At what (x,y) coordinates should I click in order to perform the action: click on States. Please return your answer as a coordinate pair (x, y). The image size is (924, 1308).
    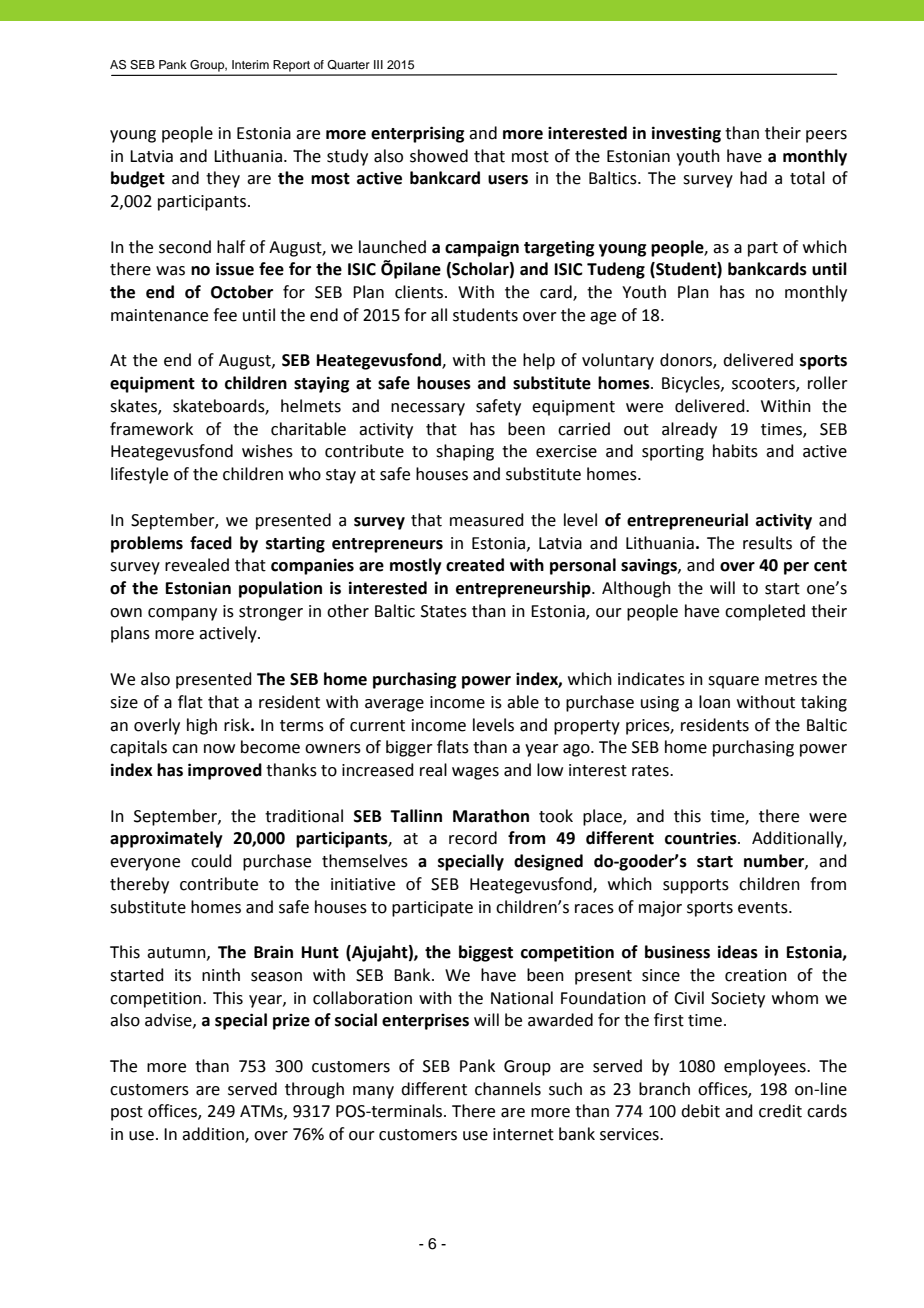
    Looking at the image, I should click on (444, 611).
